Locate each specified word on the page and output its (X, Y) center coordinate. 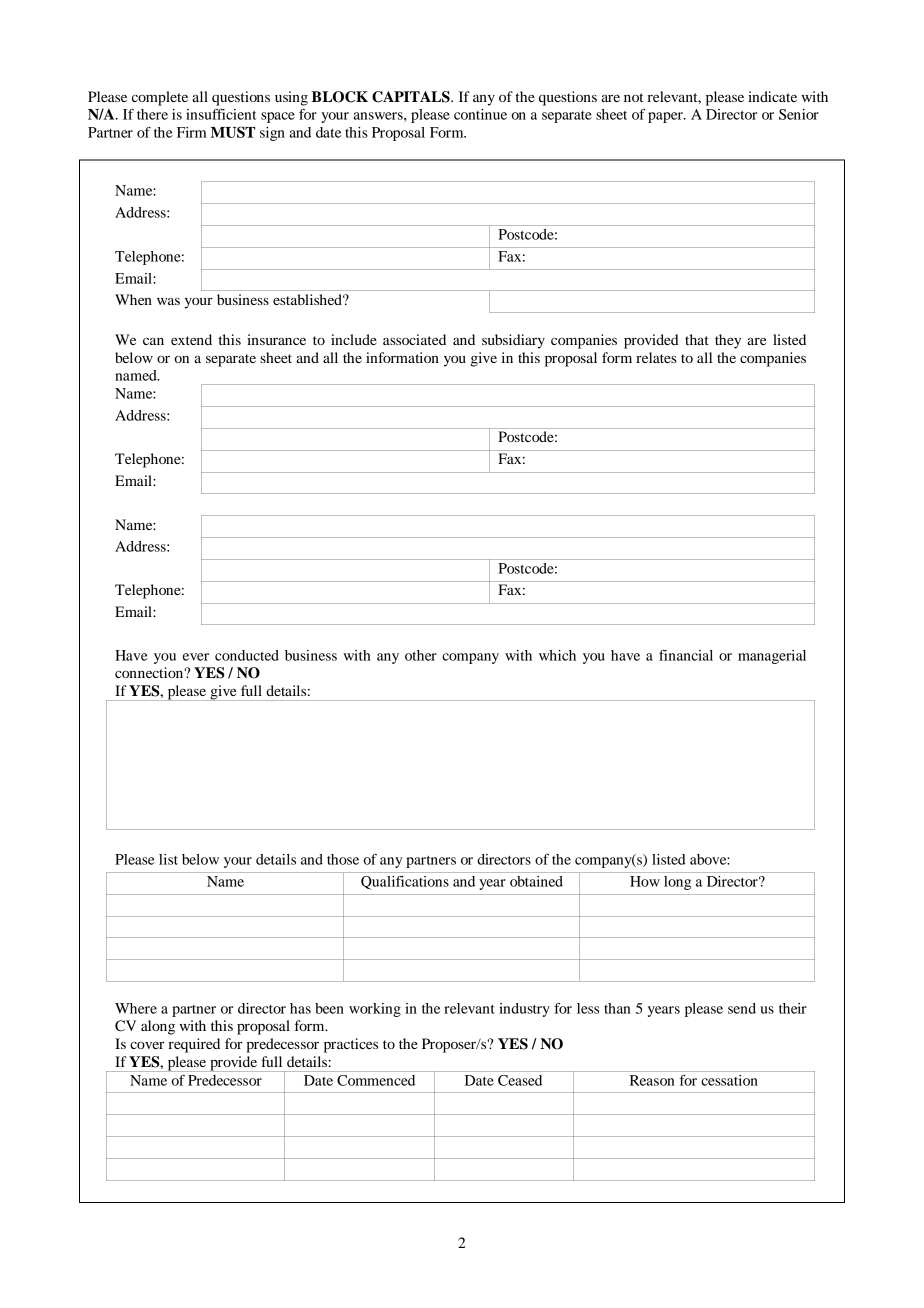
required (194, 1045)
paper (666, 117)
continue (480, 114)
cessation (729, 1080)
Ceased (520, 1080)
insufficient (221, 114)
